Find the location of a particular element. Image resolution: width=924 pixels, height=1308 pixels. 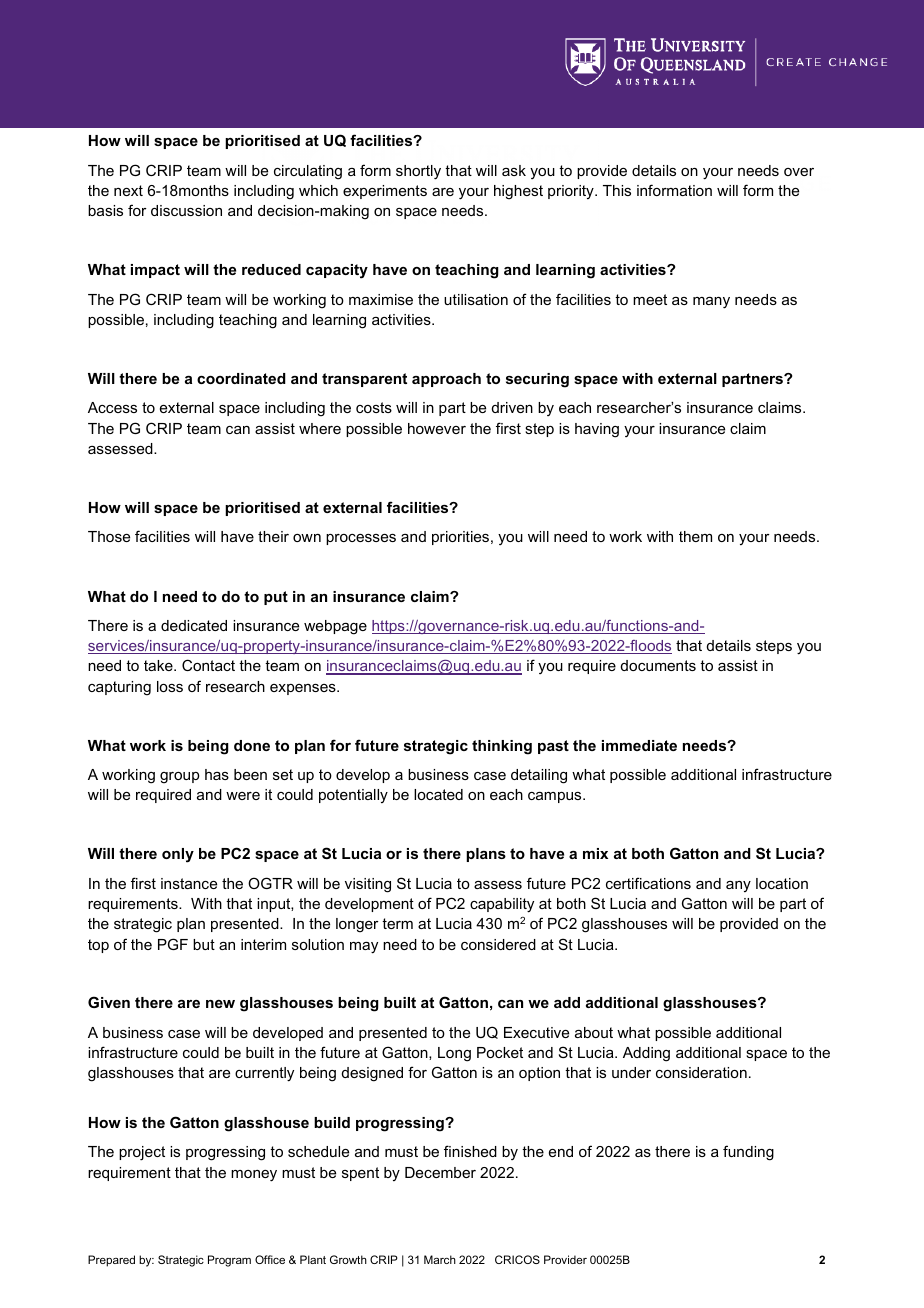

them is located at coordinates (695, 536).
